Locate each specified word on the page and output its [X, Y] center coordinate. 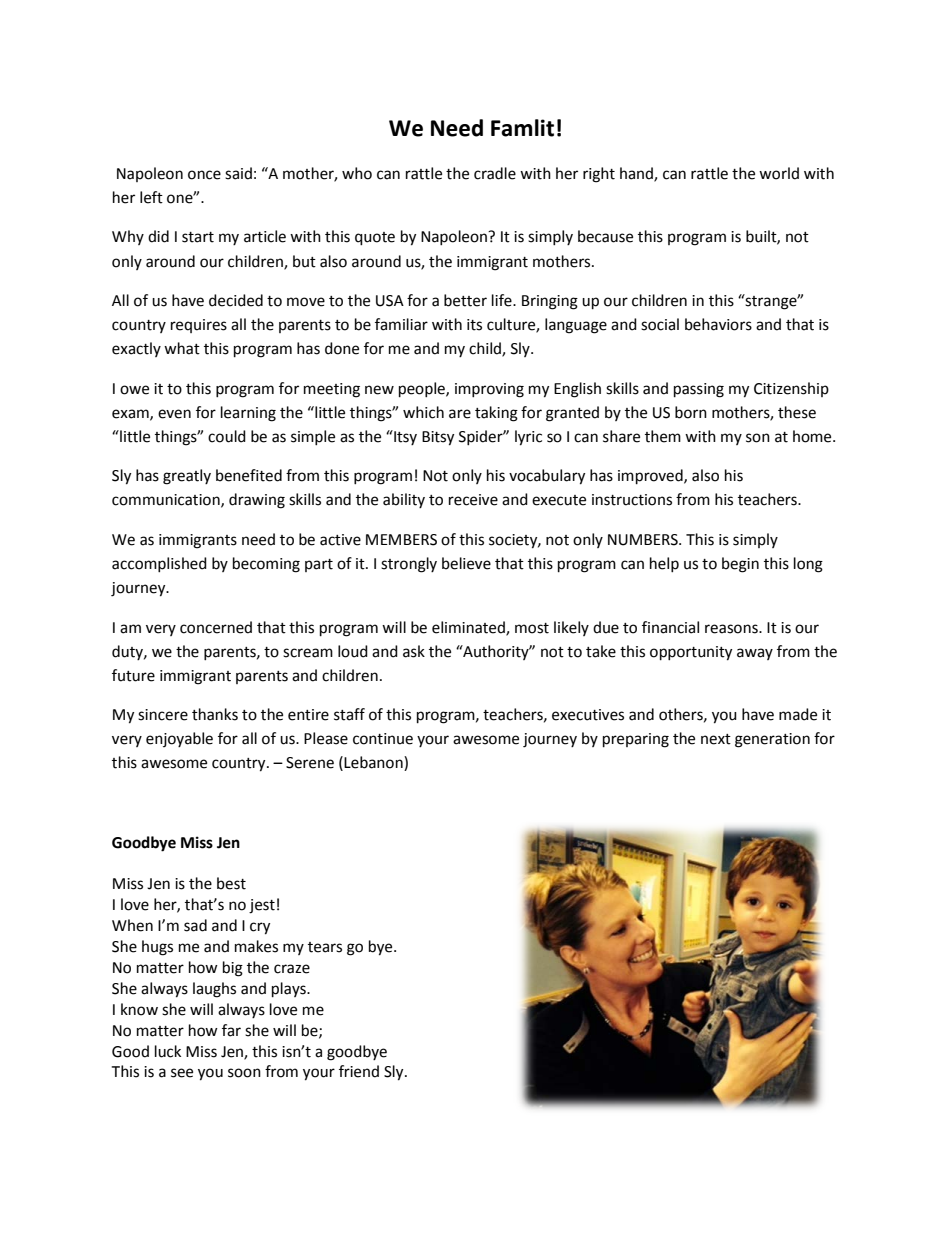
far [231, 1030]
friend [359, 1071]
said [238, 173]
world [779, 173]
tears [325, 947]
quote [375, 239]
